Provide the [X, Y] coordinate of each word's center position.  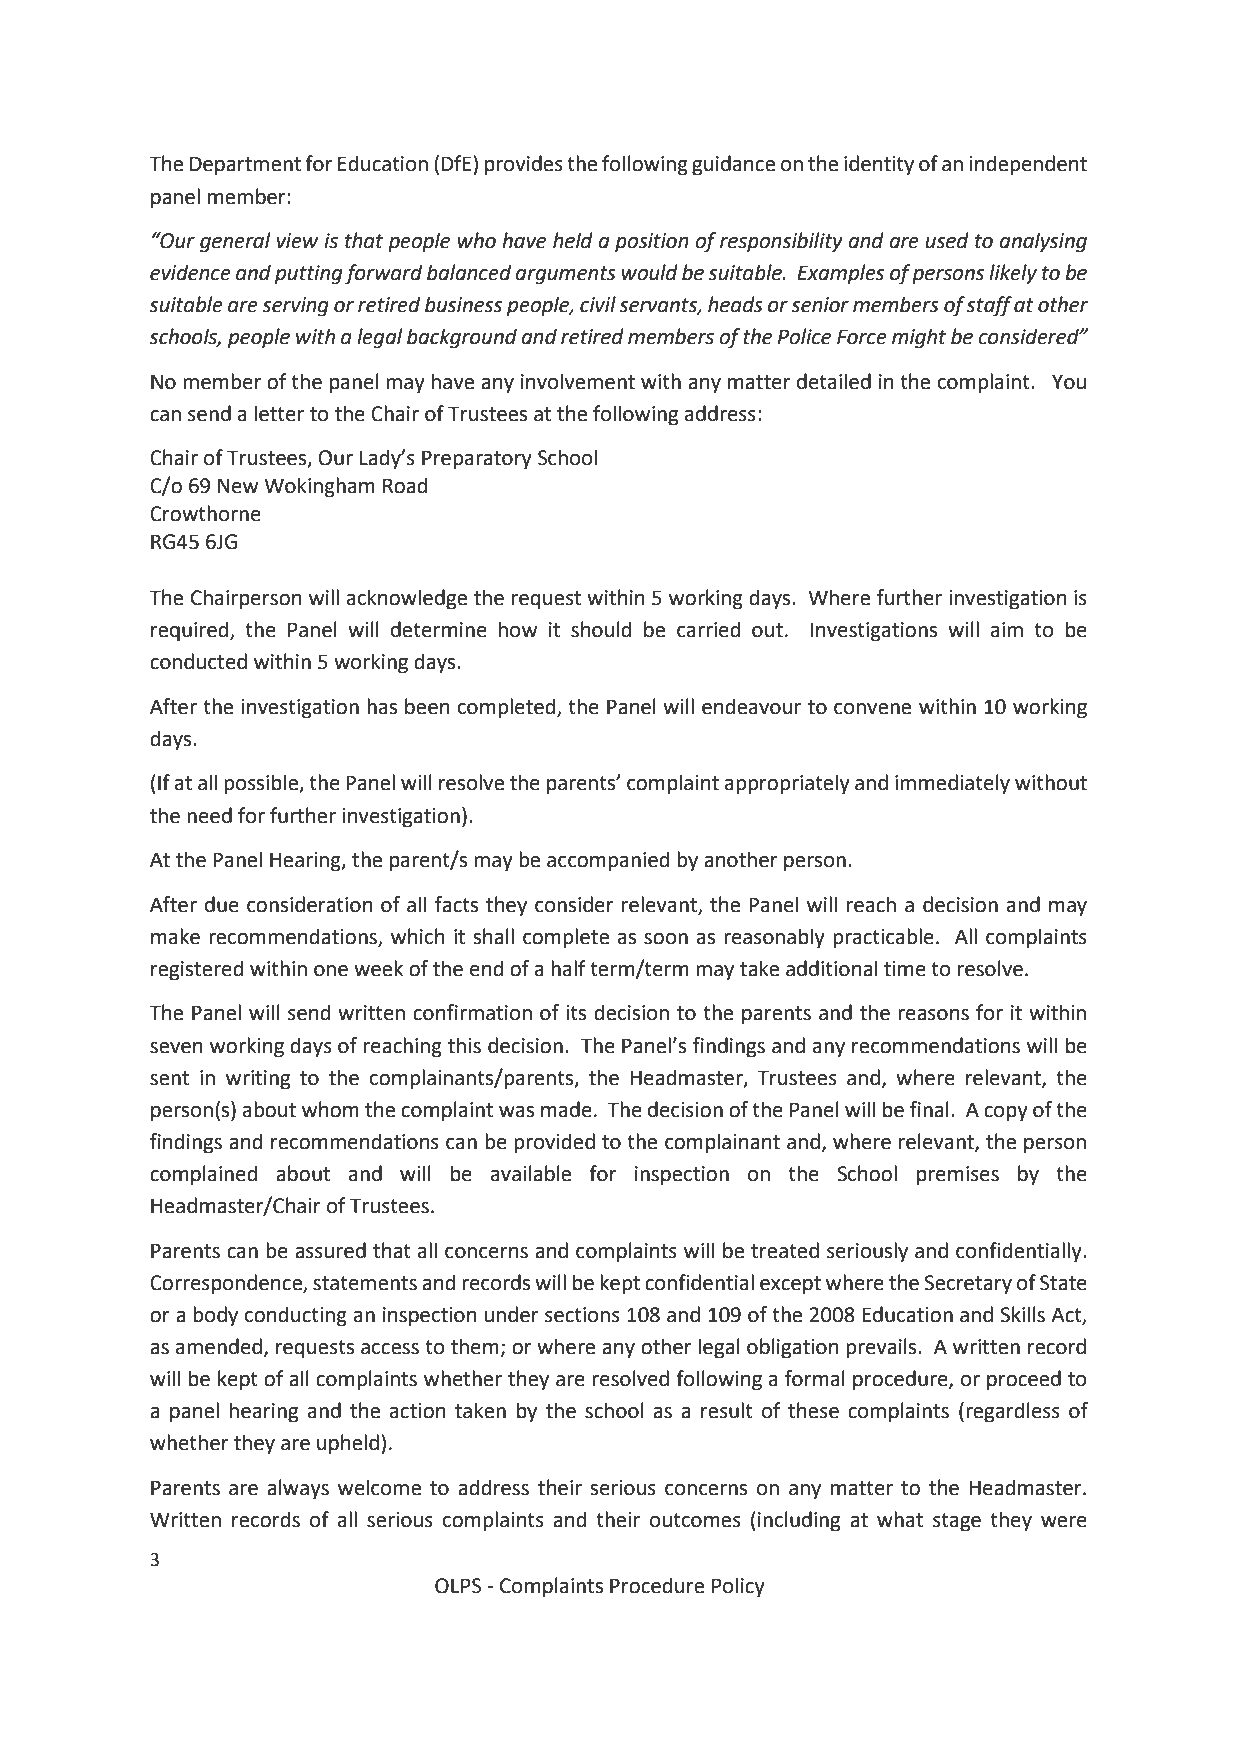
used [947, 240]
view [297, 241]
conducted [198, 661]
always [298, 1489]
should [601, 629]
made [566, 1109]
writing [258, 1080]
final [929, 1109]
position [652, 243]
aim [1007, 630]
